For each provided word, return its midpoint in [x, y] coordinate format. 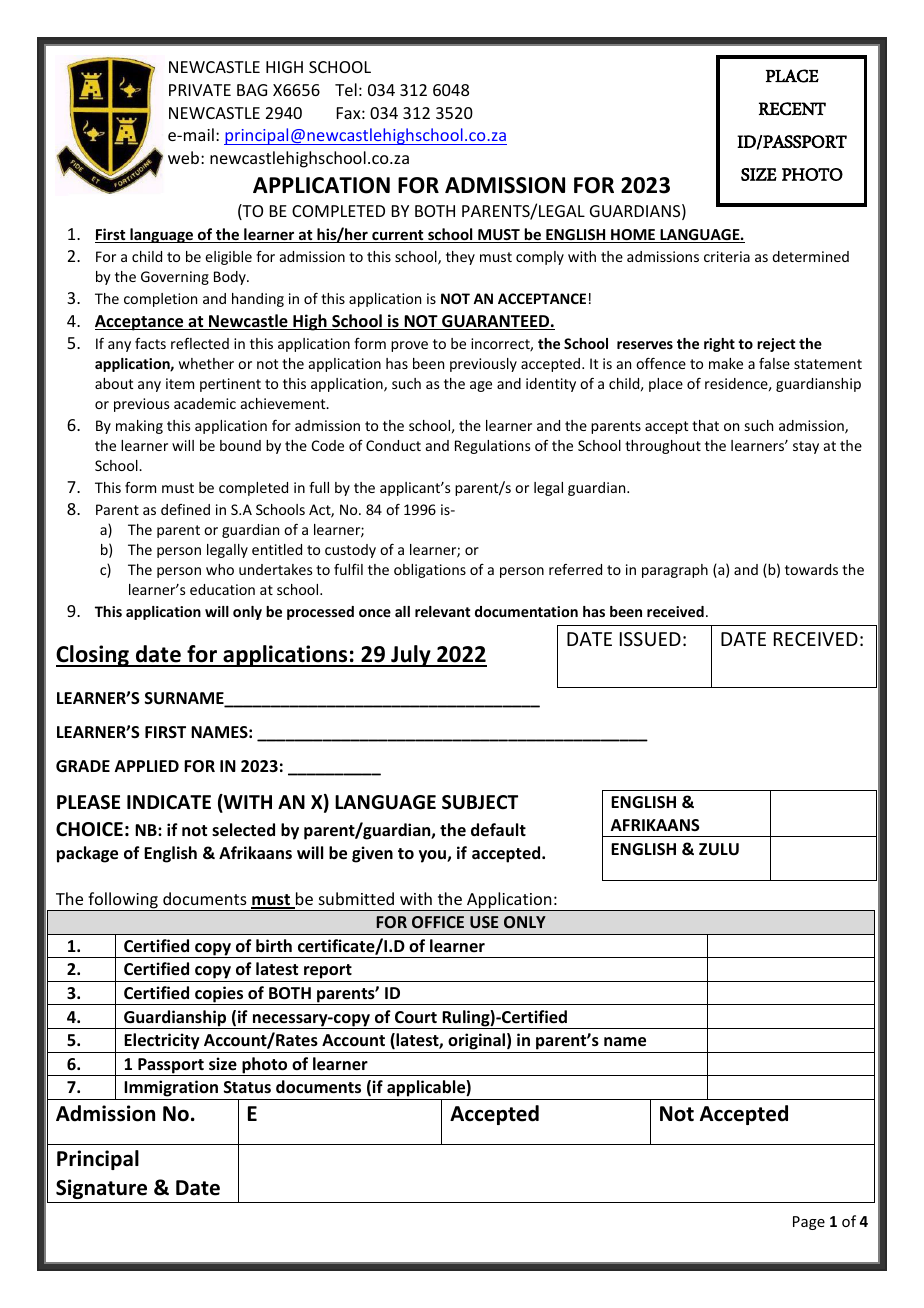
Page [809, 1223]
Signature [101, 1189]
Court [416, 1017]
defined [185, 509]
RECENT [792, 109]
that [705, 425]
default [498, 830]
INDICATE [169, 802]
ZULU [719, 849]
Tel [346, 89]
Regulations [492, 447]
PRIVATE [200, 90]
